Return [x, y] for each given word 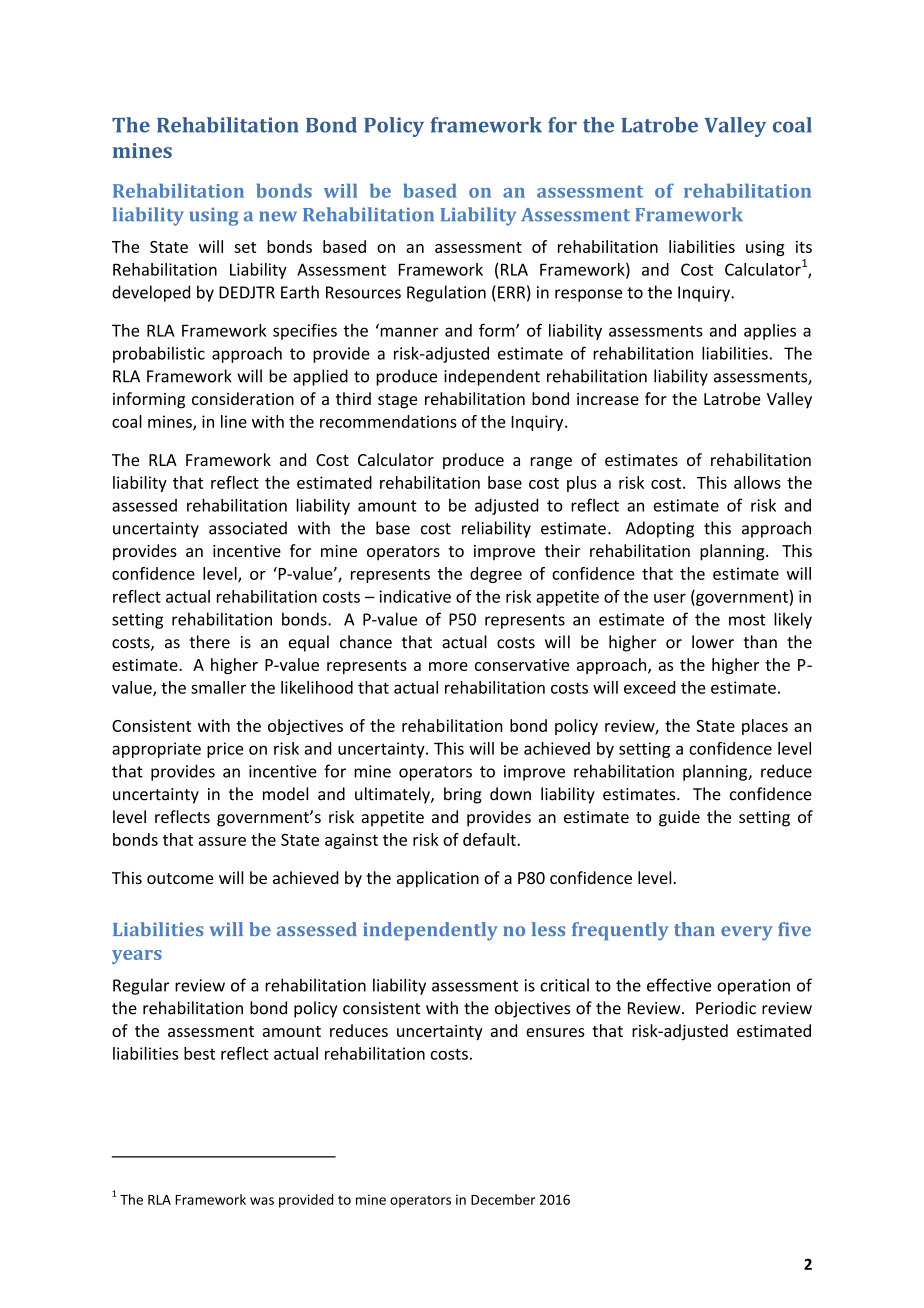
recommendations [388, 421]
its [804, 247]
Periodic [726, 1008]
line [234, 421]
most [747, 620]
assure [222, 841]
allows [757, 482]
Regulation [446, 293]
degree [496, 575]
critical [564, 985]
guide [679, 818]
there [209, 642]
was [262, 1201]
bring [463, 795]
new [278, 216]
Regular [141, 986]
